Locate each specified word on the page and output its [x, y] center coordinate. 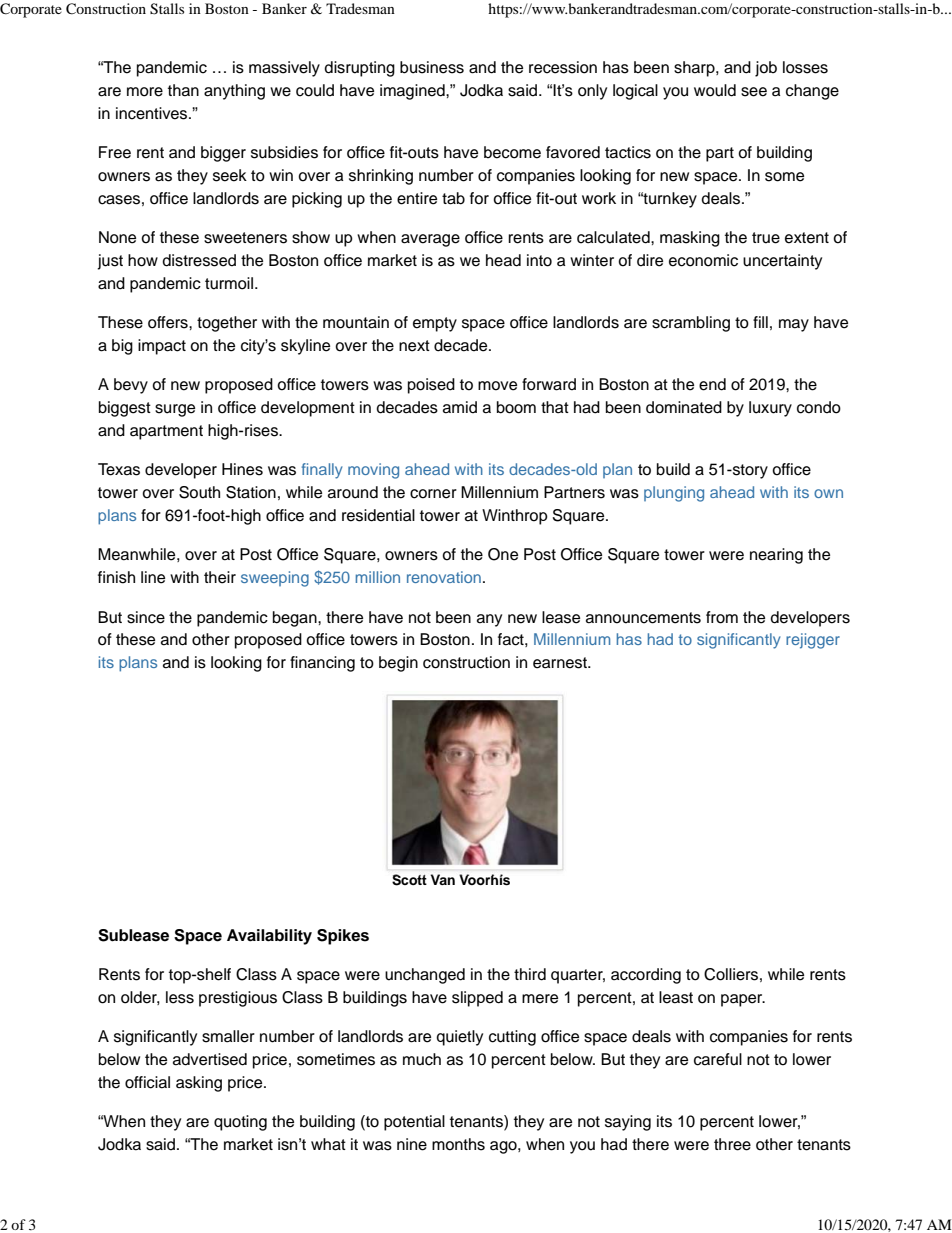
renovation [444, 577]
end [712, 384]
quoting [240, 1123]
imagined [413, 92]
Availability [269, 937]
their [220, 577]
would [715, 90]
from [722, 617]
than [183, 90]
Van [442, 879]
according [646, 976]
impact [162, 347]
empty [435, 324]
